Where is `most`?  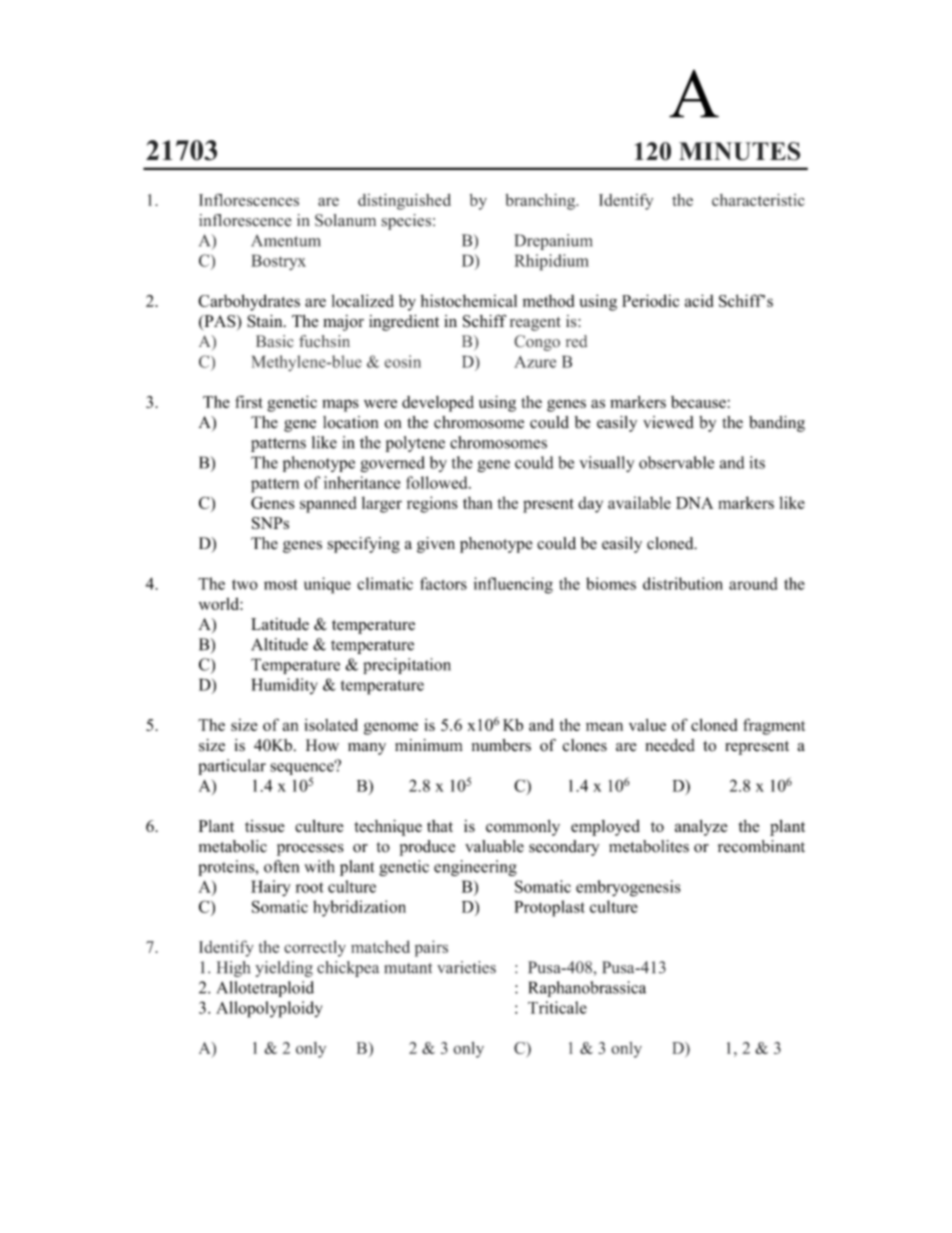 most is located at coordinates (281, 584).
